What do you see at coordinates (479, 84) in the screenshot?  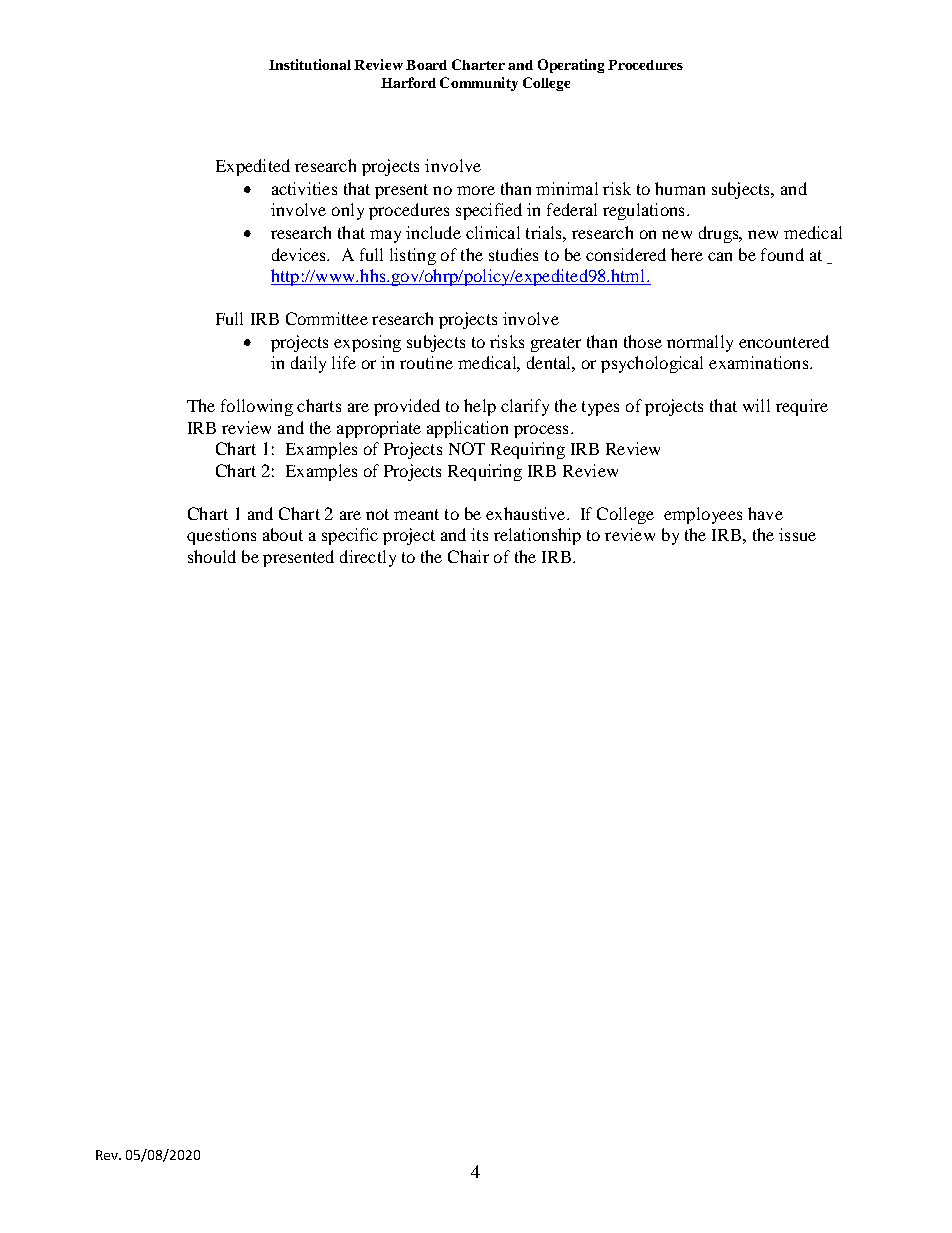 I see `Community` at bounding box center [479, 84].
